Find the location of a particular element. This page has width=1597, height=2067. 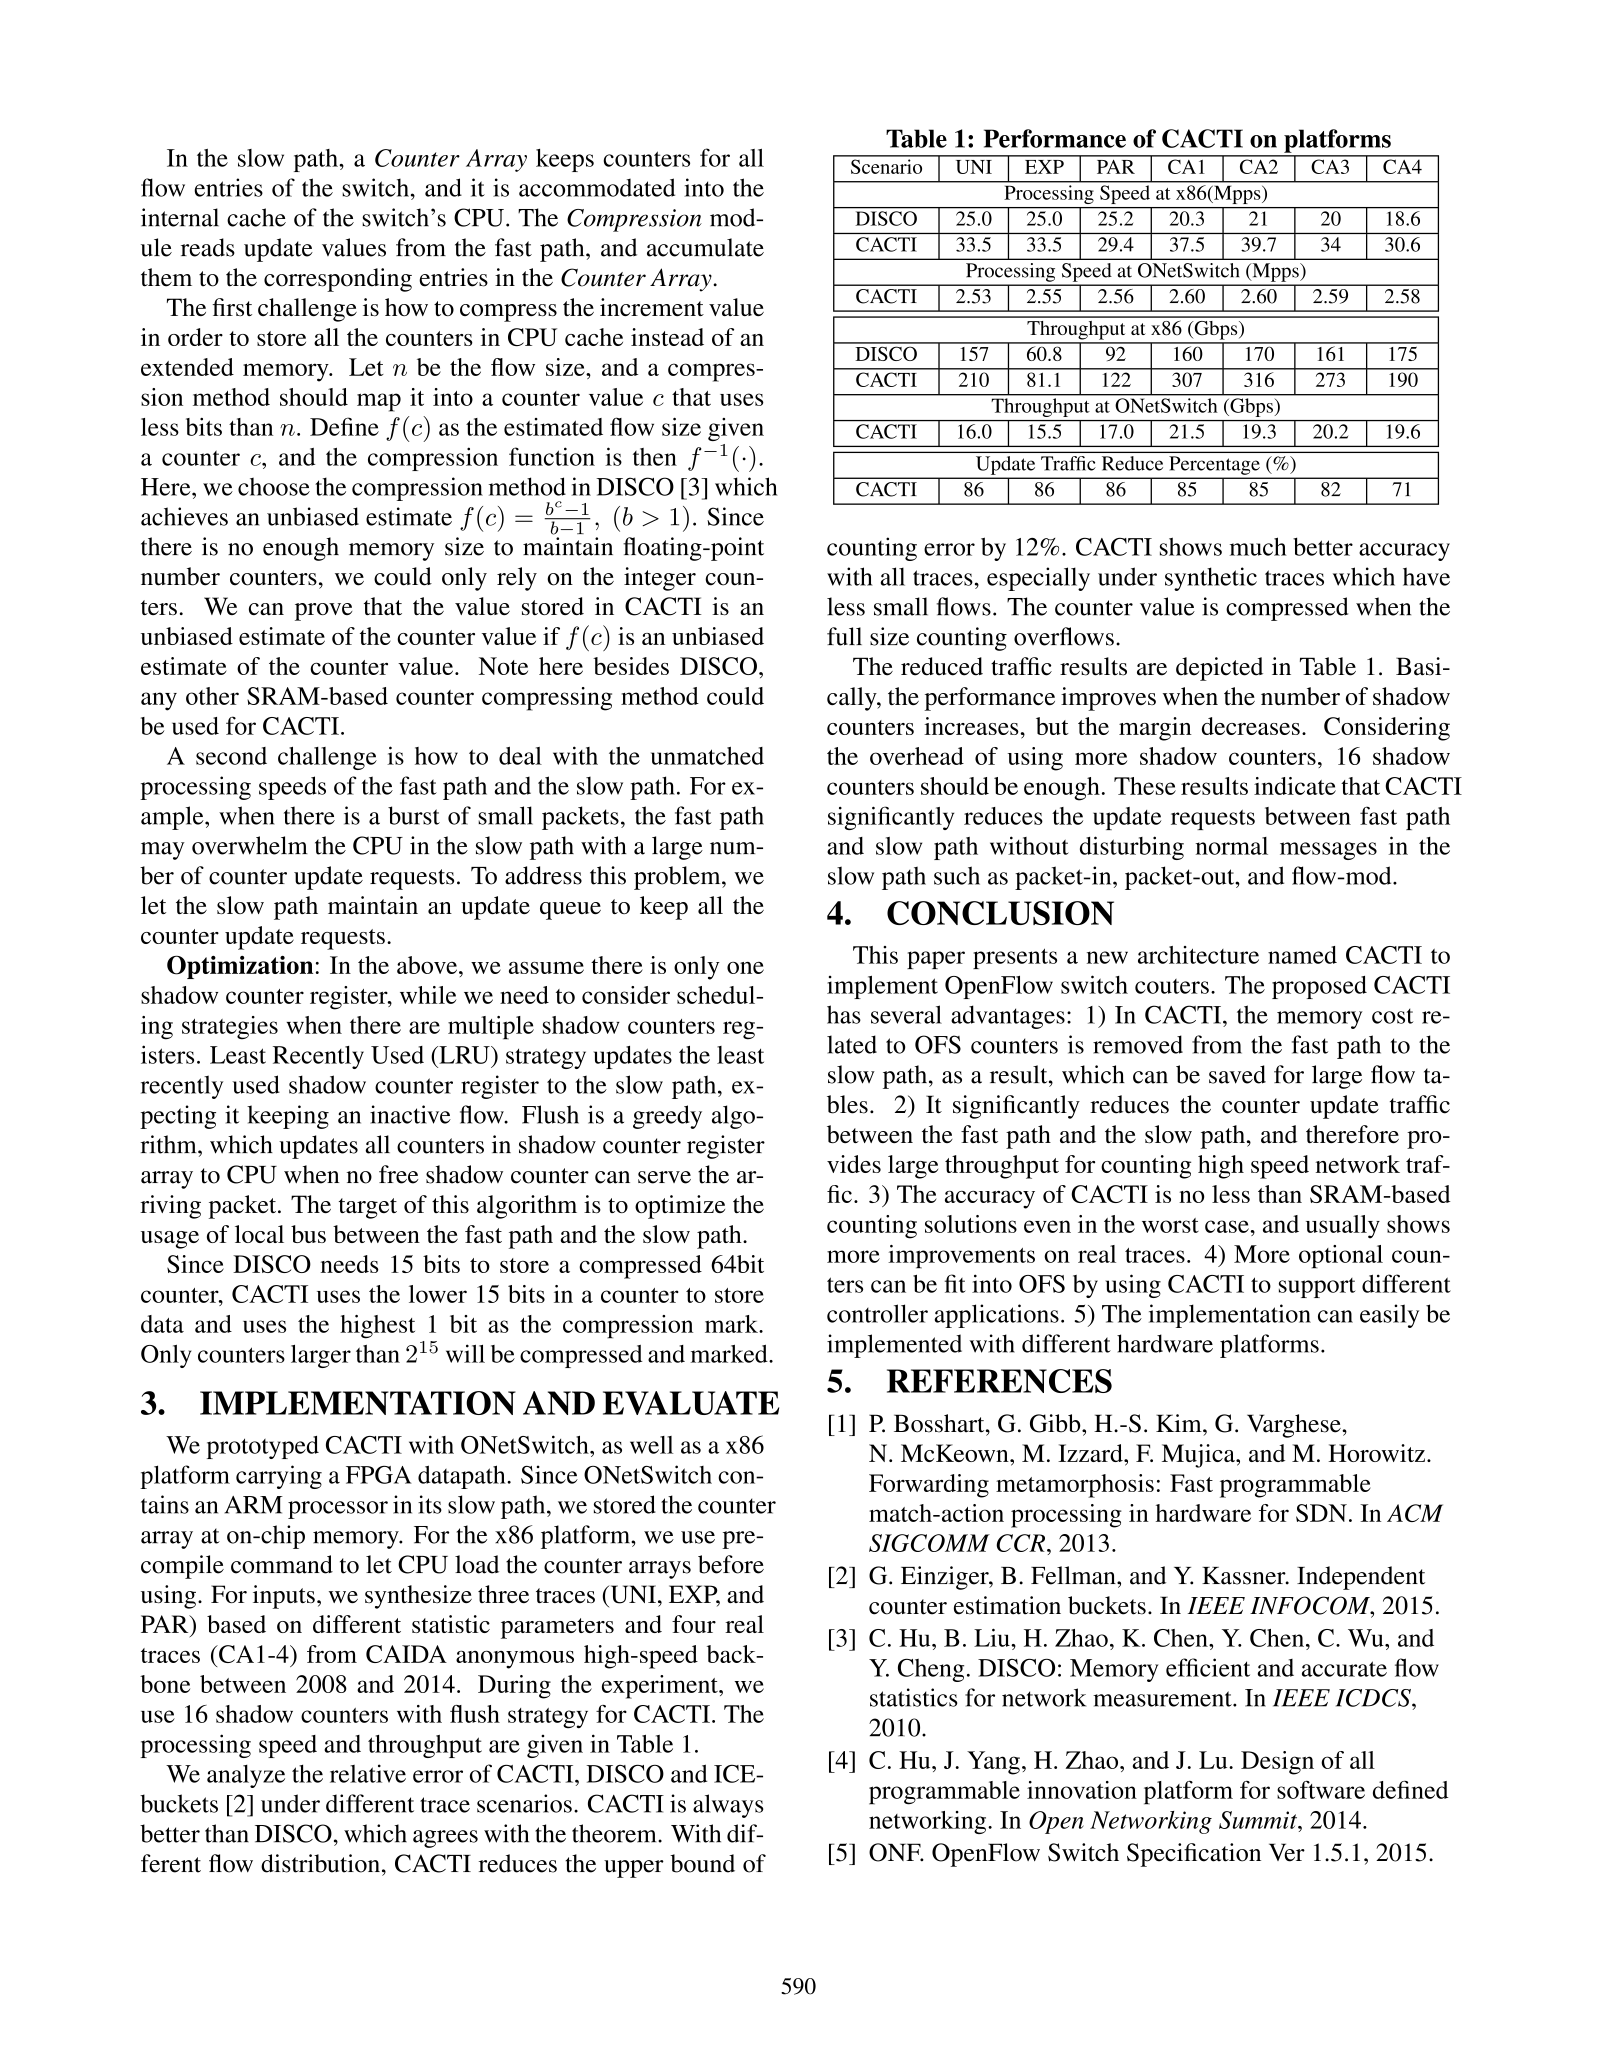

always is located at coordinates (728, 1806).
